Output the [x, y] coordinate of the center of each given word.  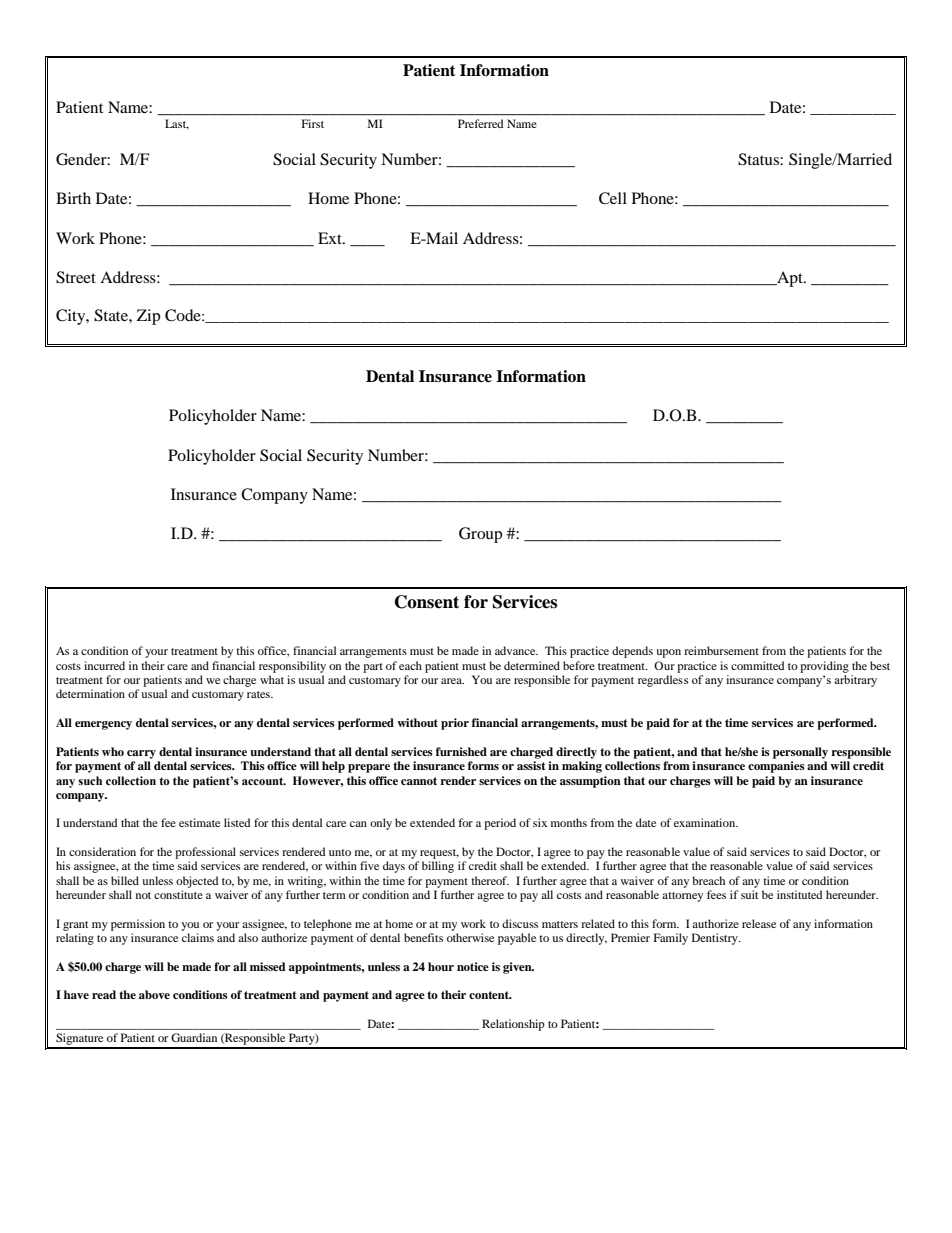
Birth [73, 198]
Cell [613, 198]
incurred [104, 665]
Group [480, 535]
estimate [199, 822]
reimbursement [721, 650]
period [500, 824]
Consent [427, 602]
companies [776, 767]
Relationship [513, 1025]
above [154, 994]
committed [758, 665]
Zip [148, 317]
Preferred [481, 123]
